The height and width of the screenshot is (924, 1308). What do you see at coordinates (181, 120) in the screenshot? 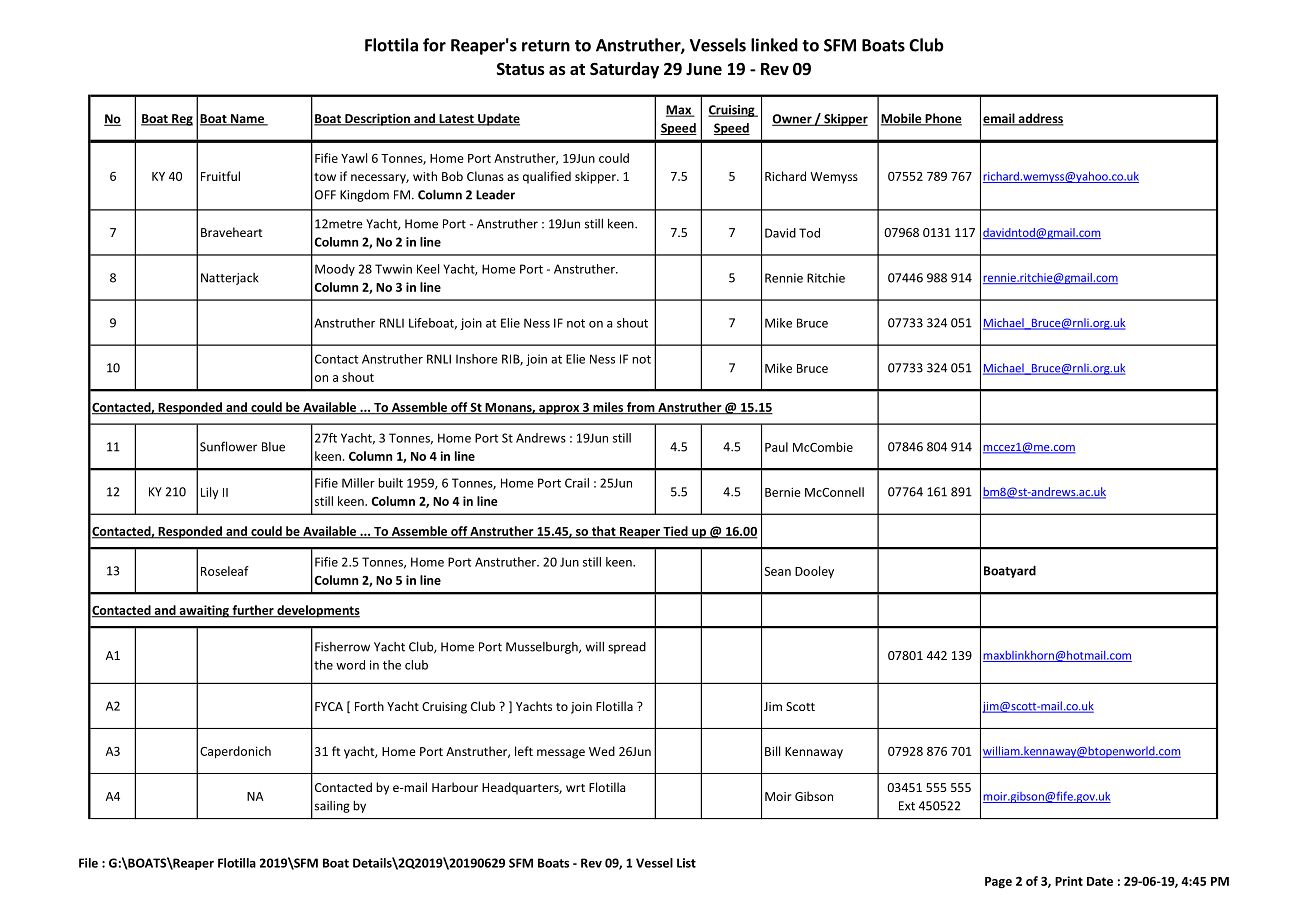
I see `Reg` at bounding box center [181, 120].
